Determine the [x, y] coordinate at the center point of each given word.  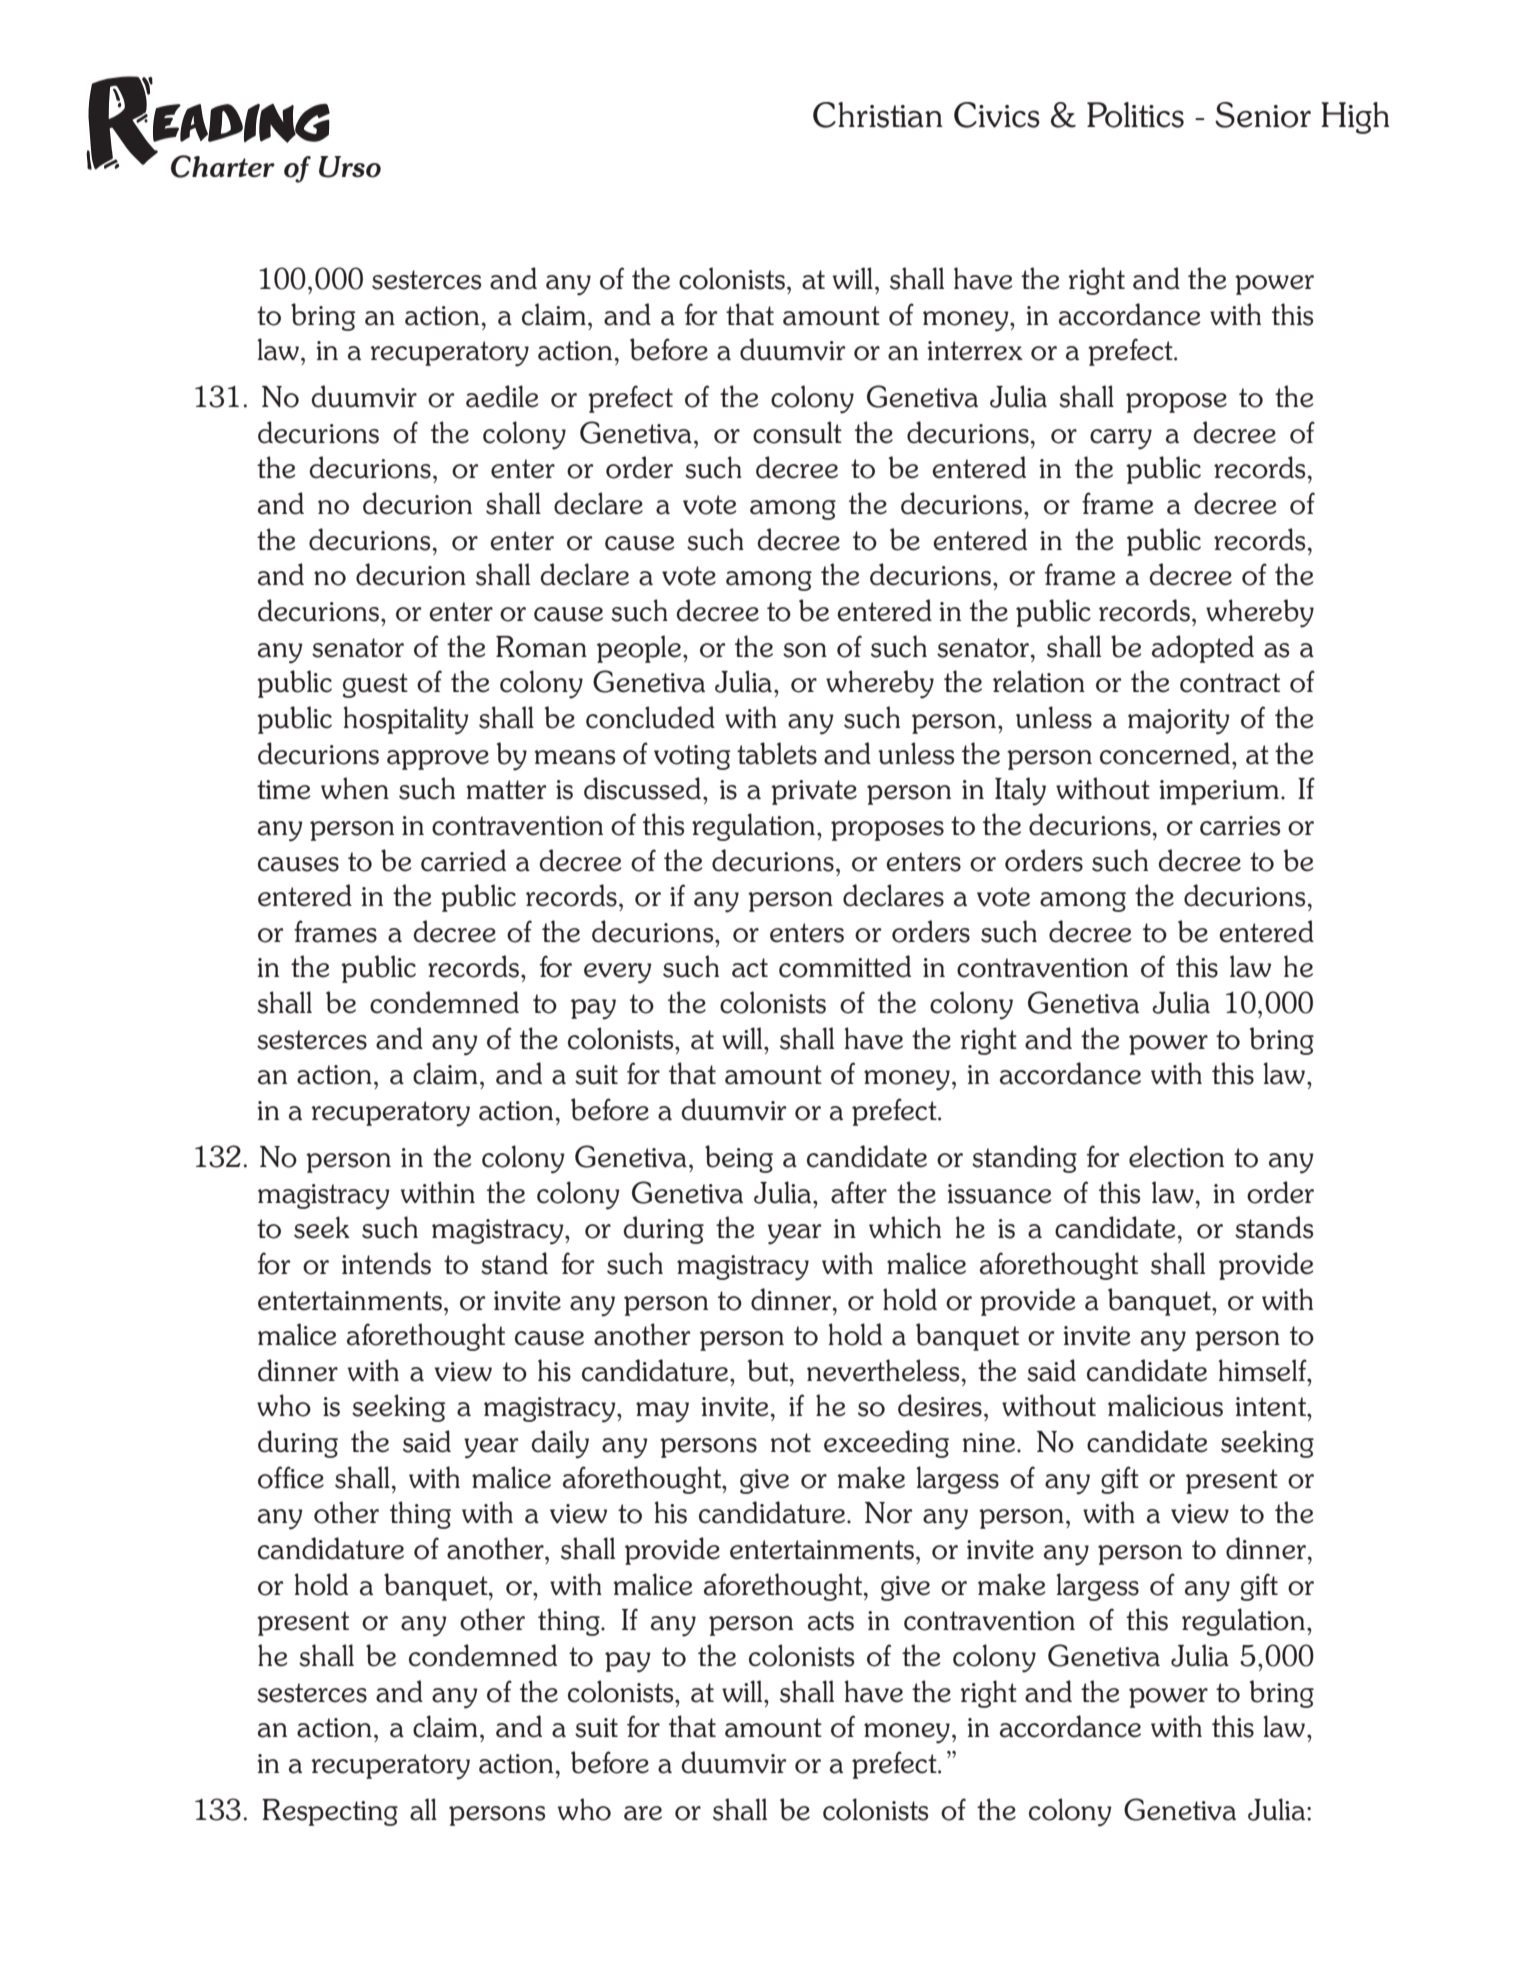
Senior [1263, 115]
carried [463, 860]
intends [386, 1263]
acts [831, 1621]
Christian [878, 115]
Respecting [330, 1812]
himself [1263, 1370]
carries [1240, 826]
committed [845, 966]
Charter [223, 166]
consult [797, 432]
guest [375, 685]
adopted [1203, 649]
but [769, 1370]
